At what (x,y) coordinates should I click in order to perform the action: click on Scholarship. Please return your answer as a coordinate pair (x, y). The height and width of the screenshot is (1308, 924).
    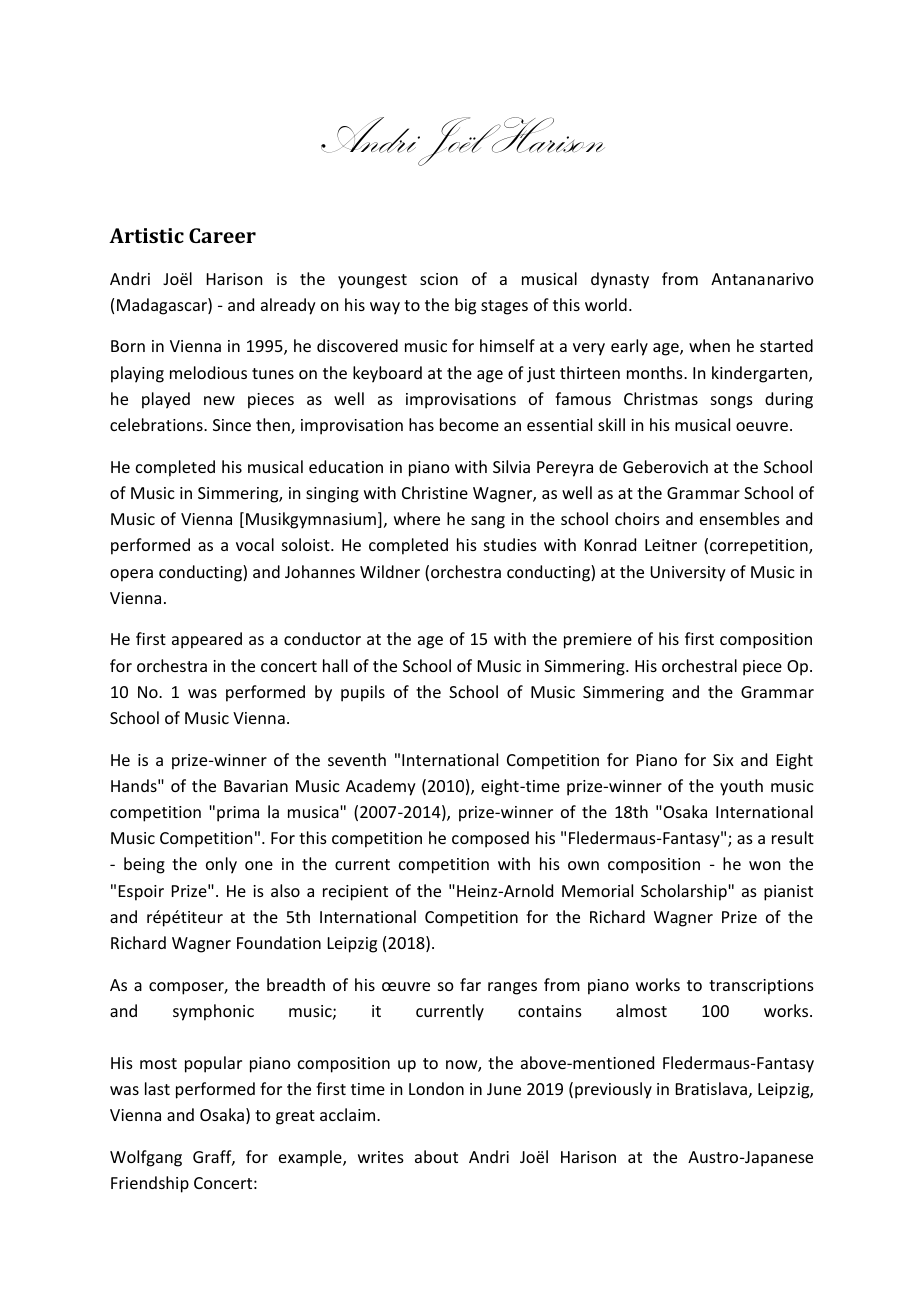
    Looking at the image, I should click on (685, 892).
